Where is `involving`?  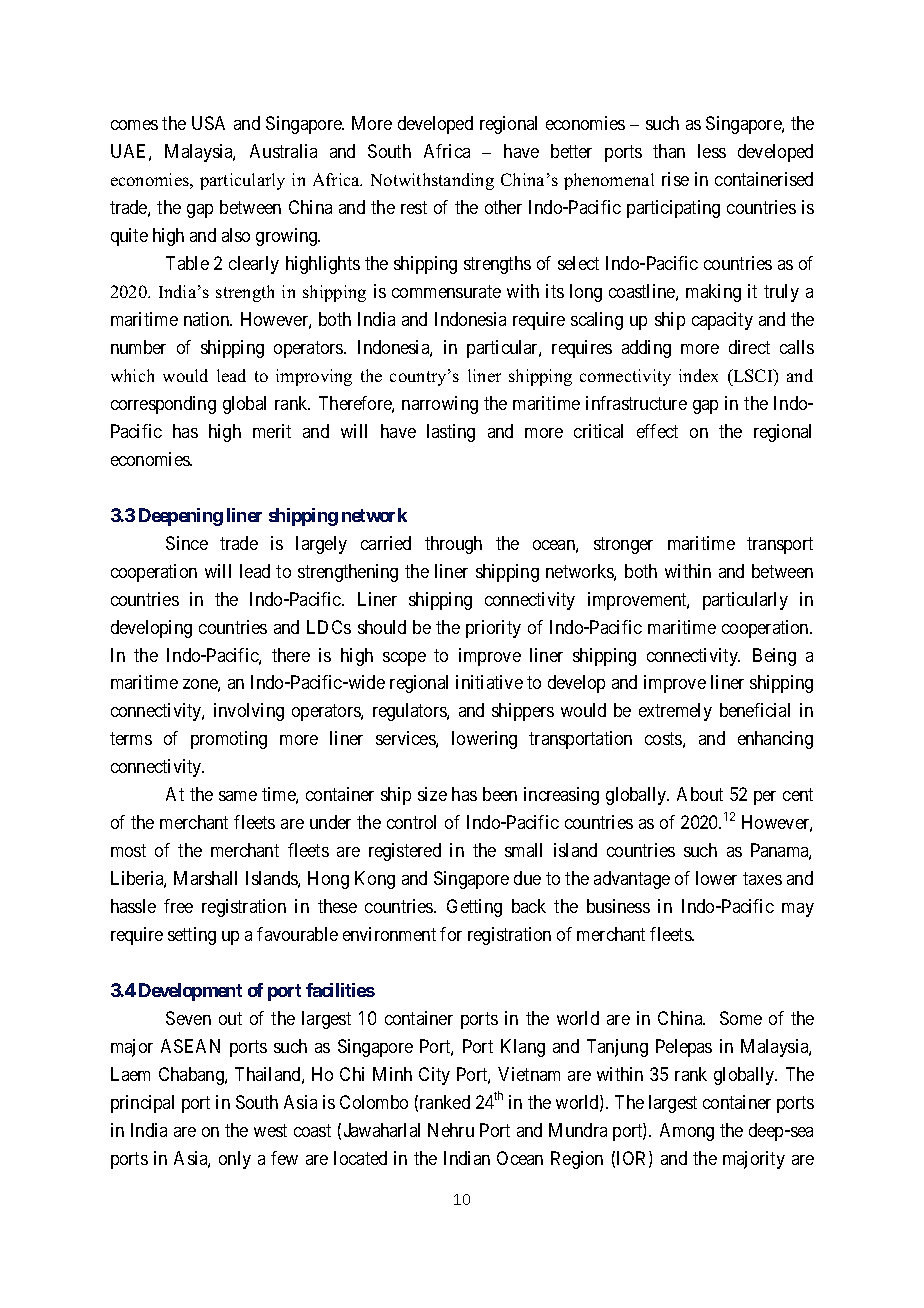 involving is located at coordinates (249, 712).
